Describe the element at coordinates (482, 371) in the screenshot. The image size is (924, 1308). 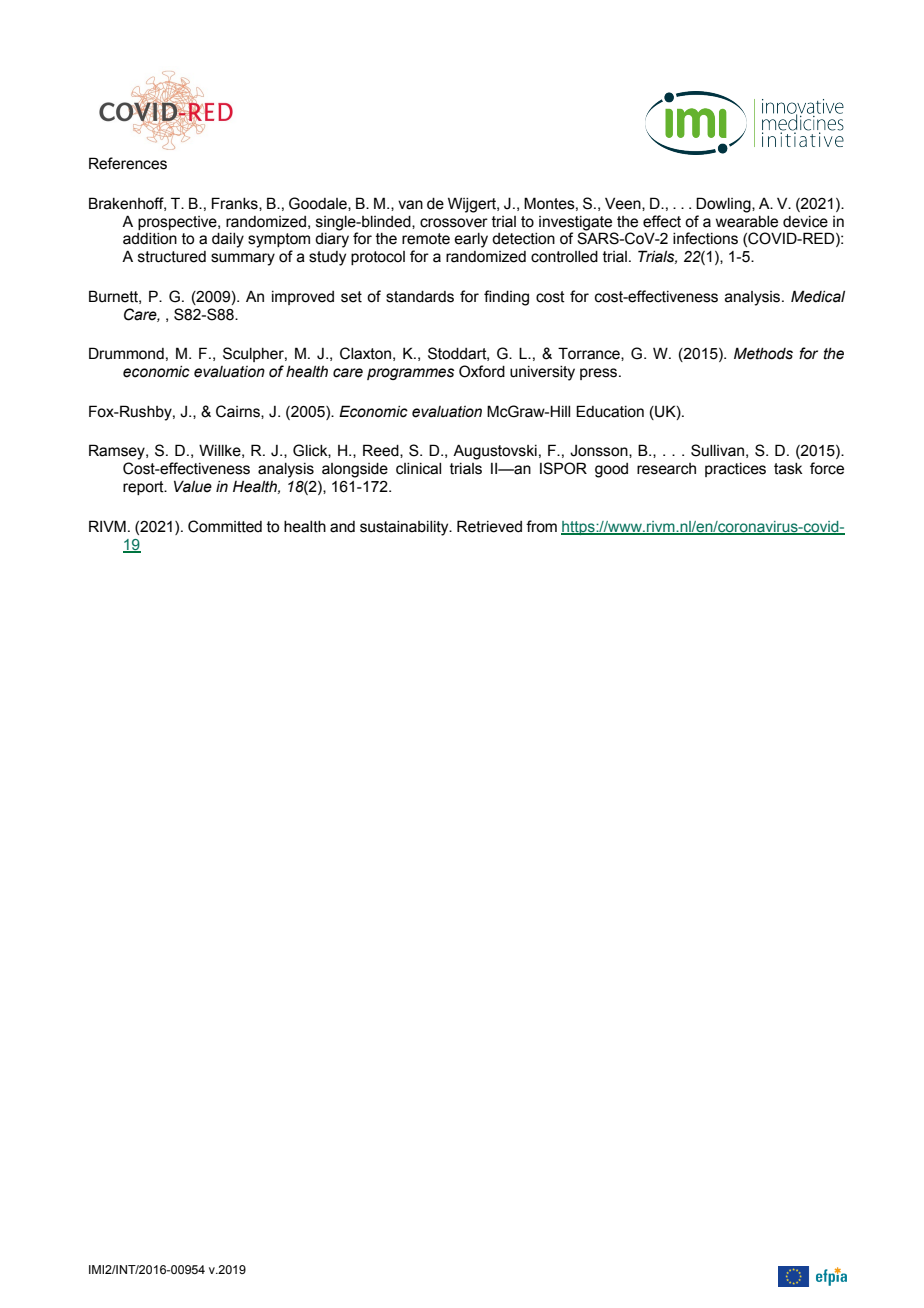
I see `Oxford` at that location.
